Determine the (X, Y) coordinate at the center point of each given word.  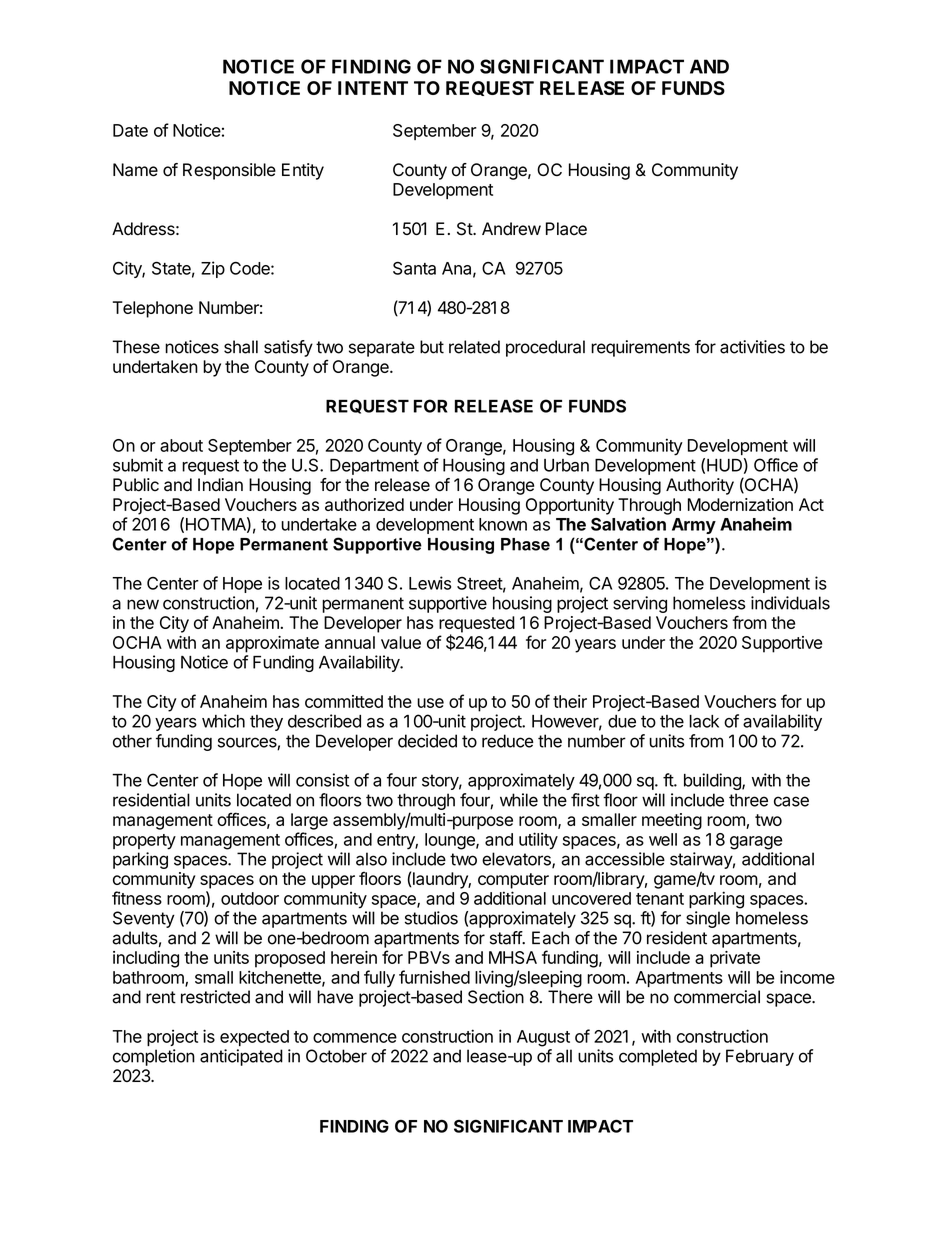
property (144, 842)
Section (496, 997)
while (519, 800)
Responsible (229, 171)
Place (566, 229)
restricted (215, 997)
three (748, 800)
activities (752, 347)
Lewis (430, 583)
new (143, 604)
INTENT (373, 88)
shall (241, 347)
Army (694, 526)
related (474, 347)
